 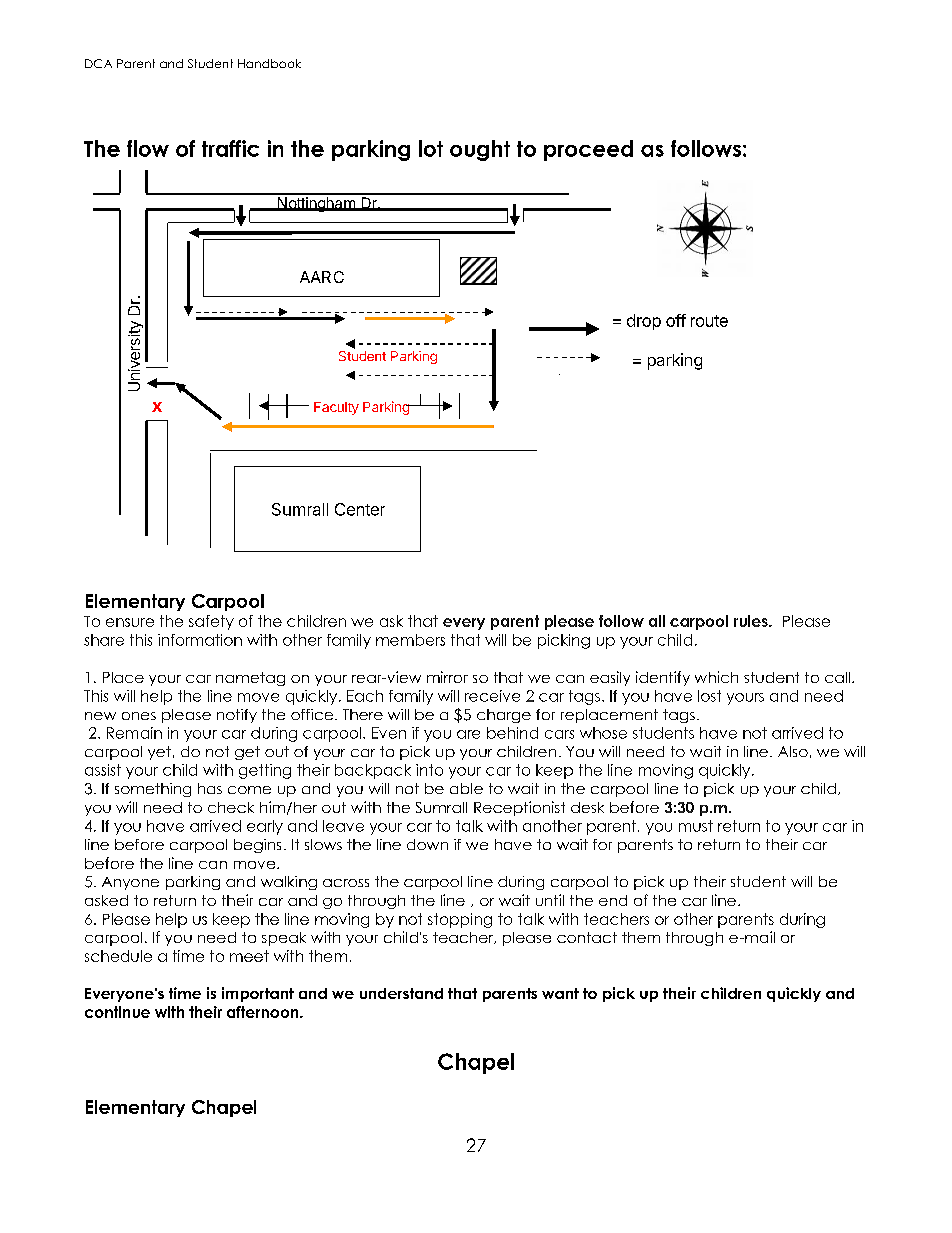 I want to click on drop, so click(x=644, y=322).
